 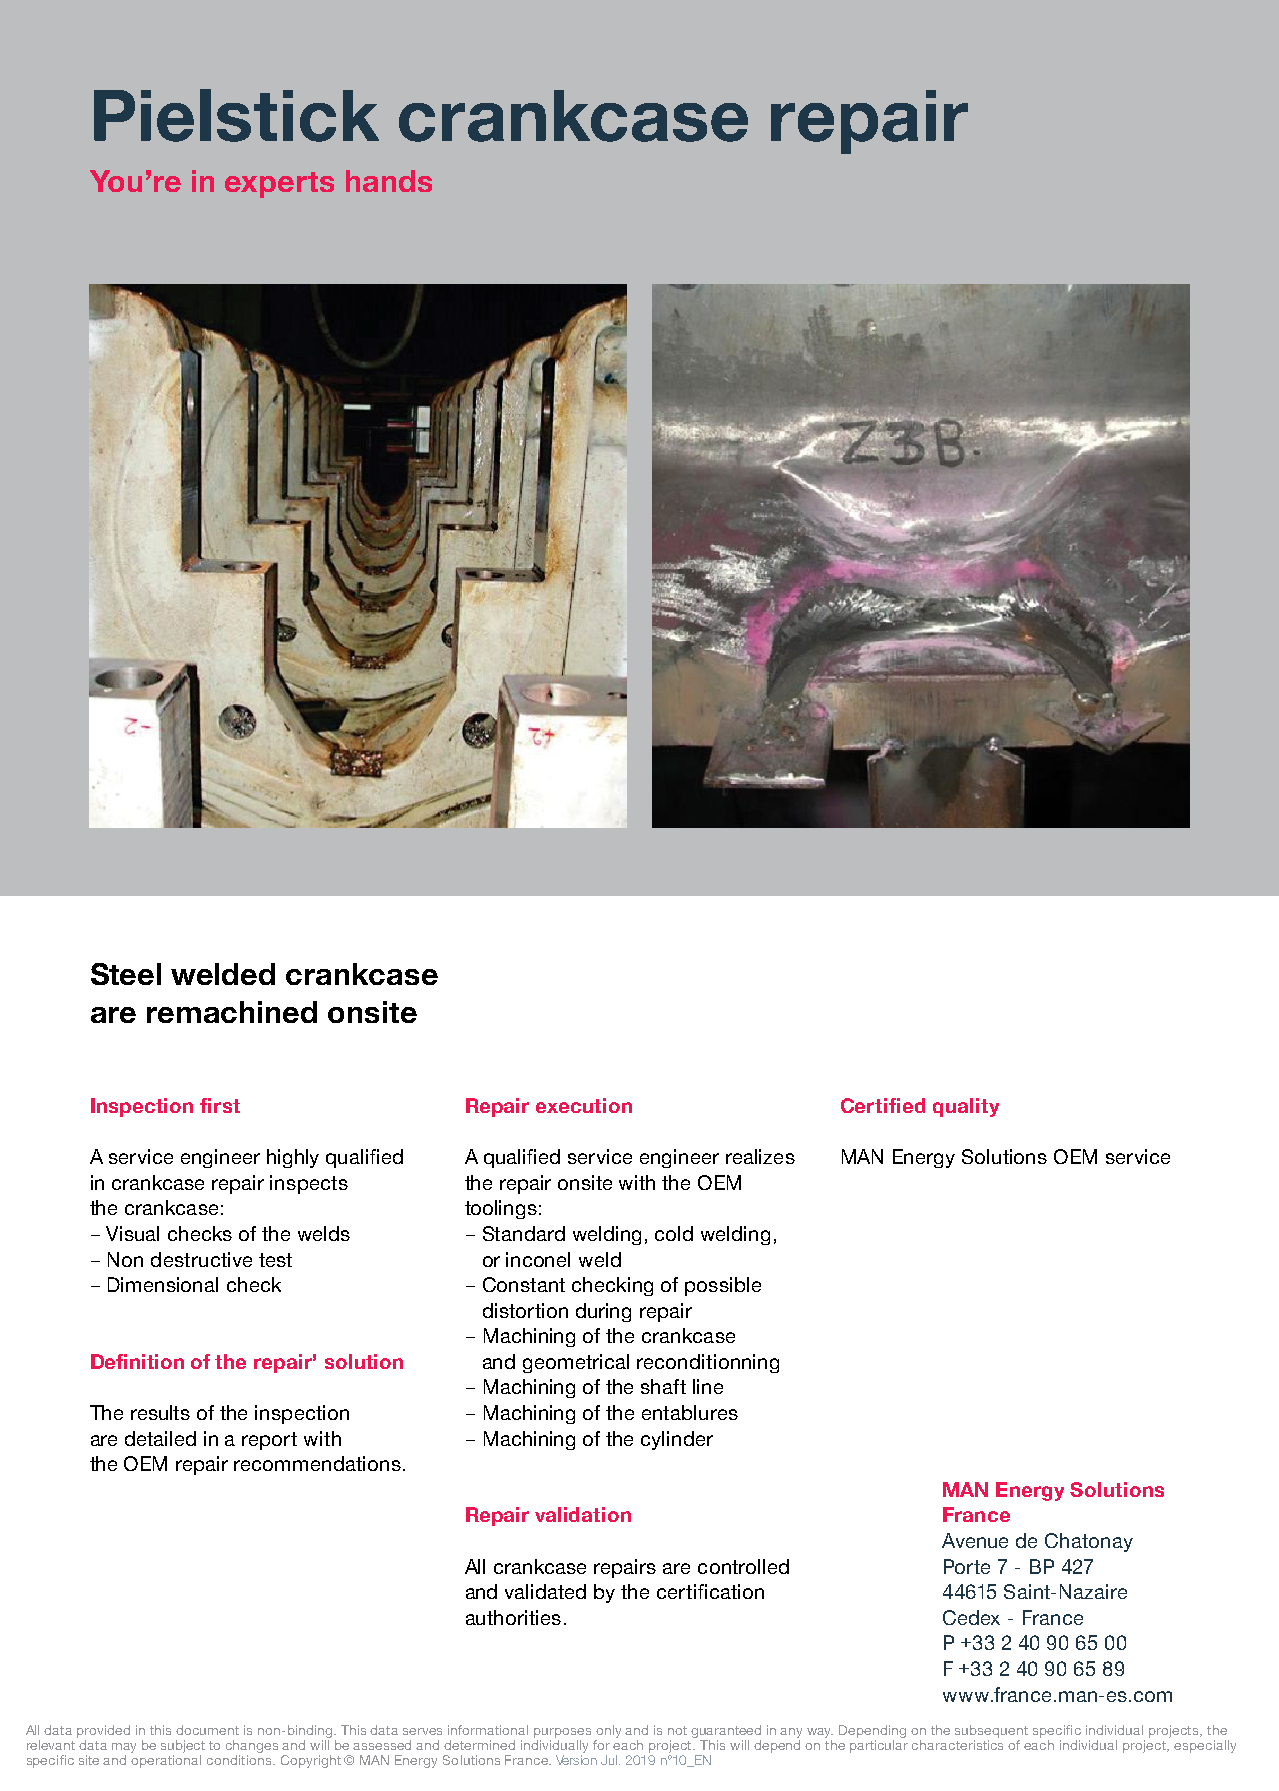 What do you see at coordinates (674, 1233) in the page?
I see `cold` at bounding box center [674, 1233].
